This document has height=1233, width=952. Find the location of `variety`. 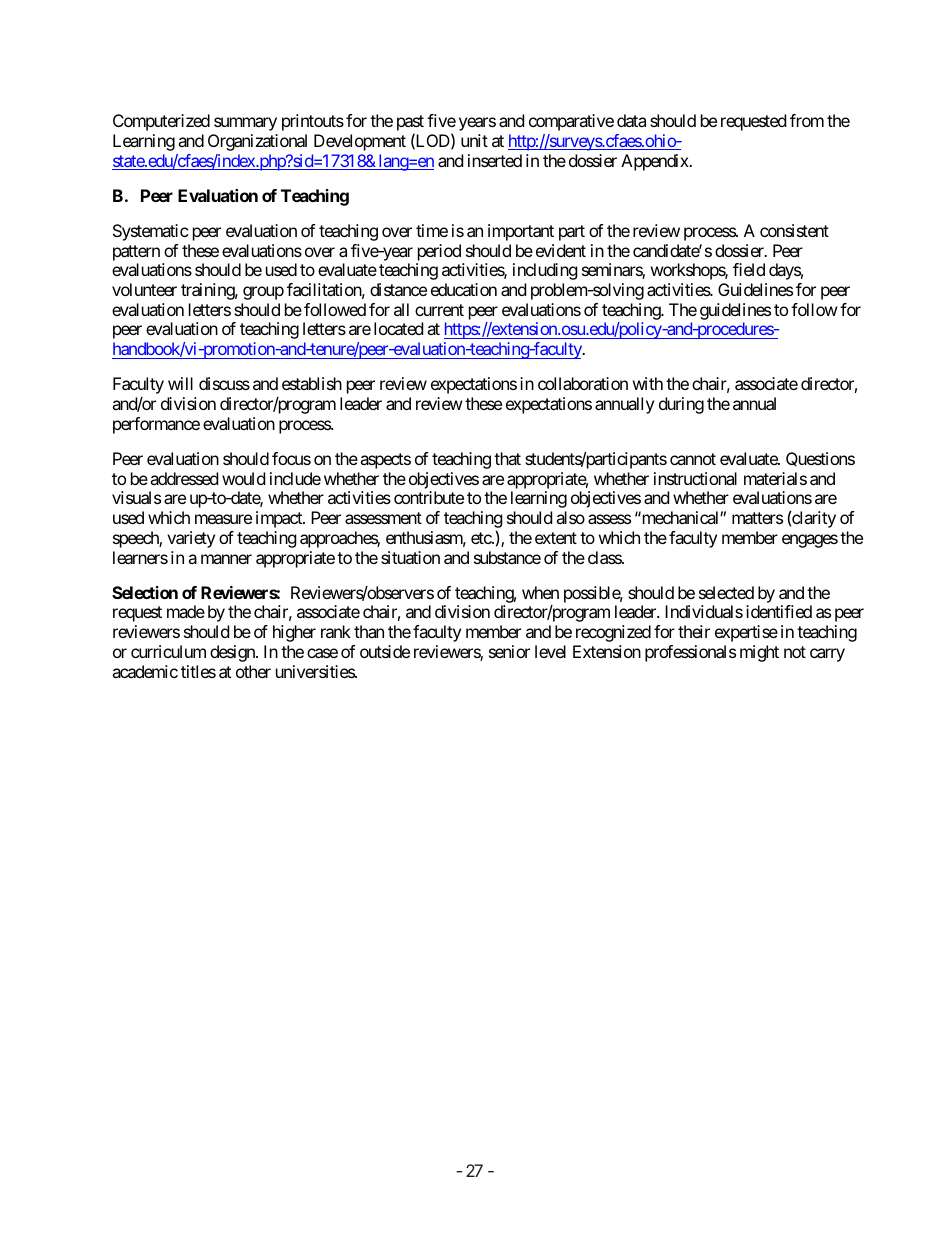

variety is located at coordinates (191, 539).
